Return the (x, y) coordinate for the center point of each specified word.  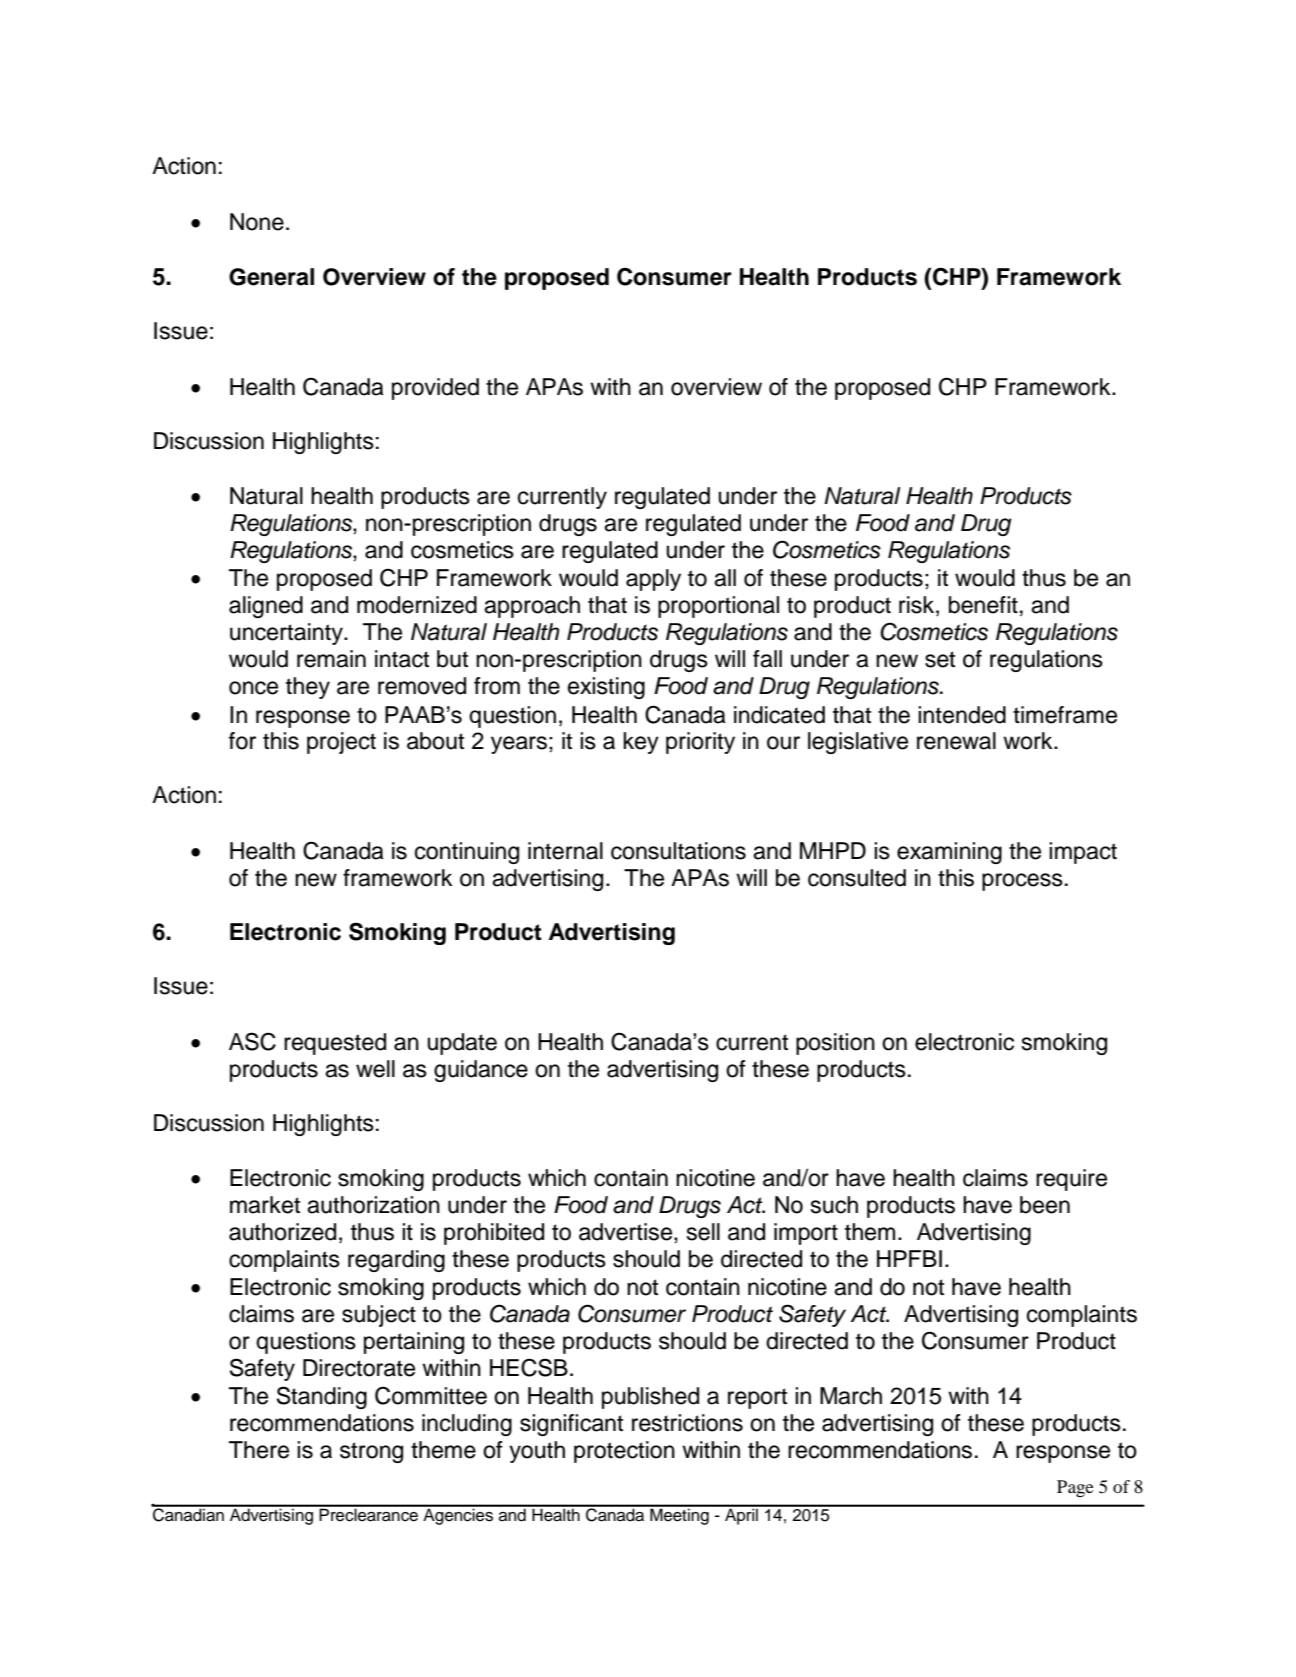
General (271, 277)
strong (371, 1452)
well (375, 1069)
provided (435, 389)
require (1071, 1180)
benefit (983, 605)
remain (331, 659)
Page (1075, 1488)
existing (606, 688)
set (940, 659)
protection (624, 1452)
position (835, 1044)
